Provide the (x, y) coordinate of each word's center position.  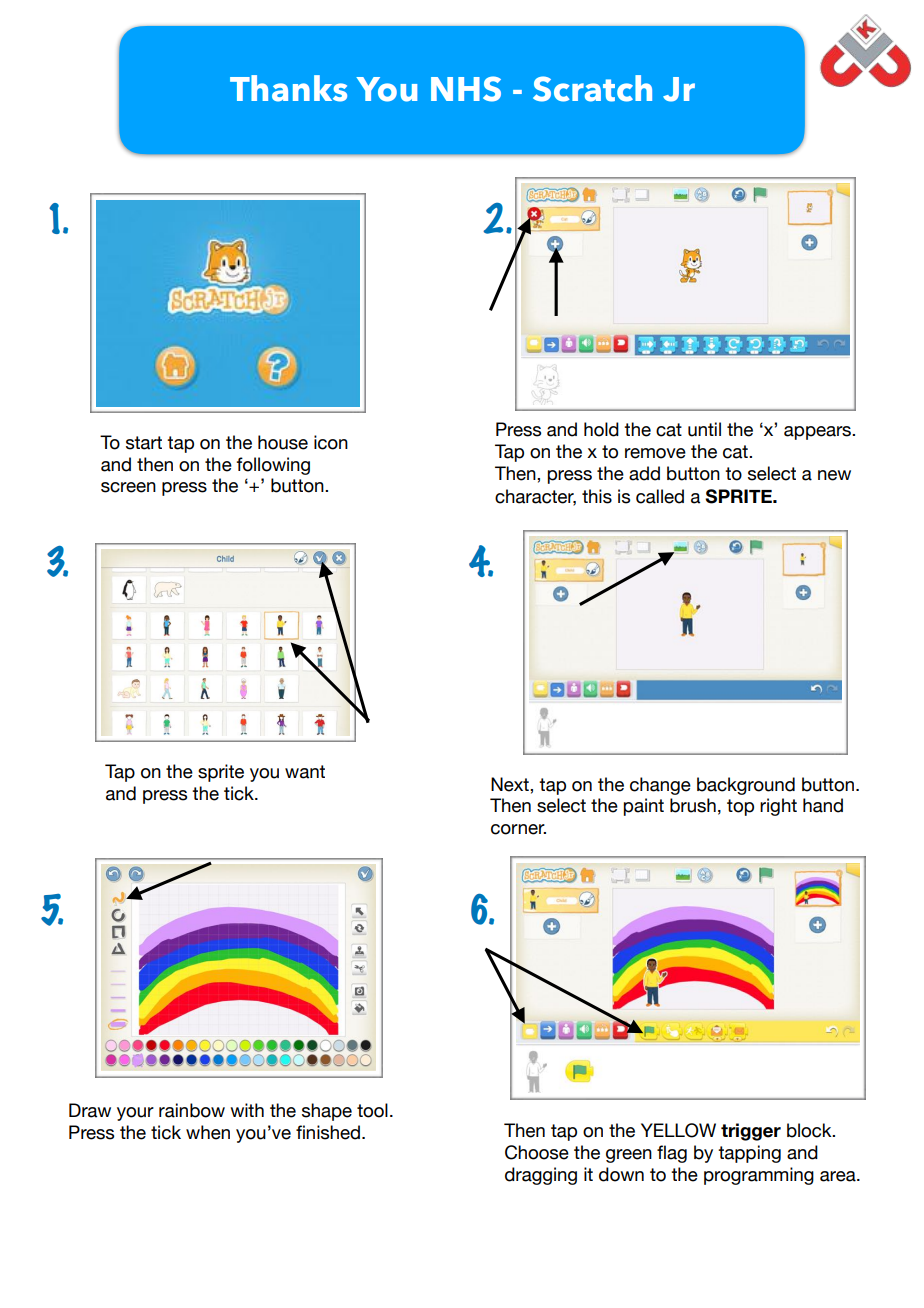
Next (511, 784)
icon (331, 442)
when (208, 1132)
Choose (537, 1152)
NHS (466, 89)
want (305, 772)
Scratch (592, 88)
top (740, 807)
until (704, 429)
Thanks (288, 88)
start (144, 443)
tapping (749, 1154)
